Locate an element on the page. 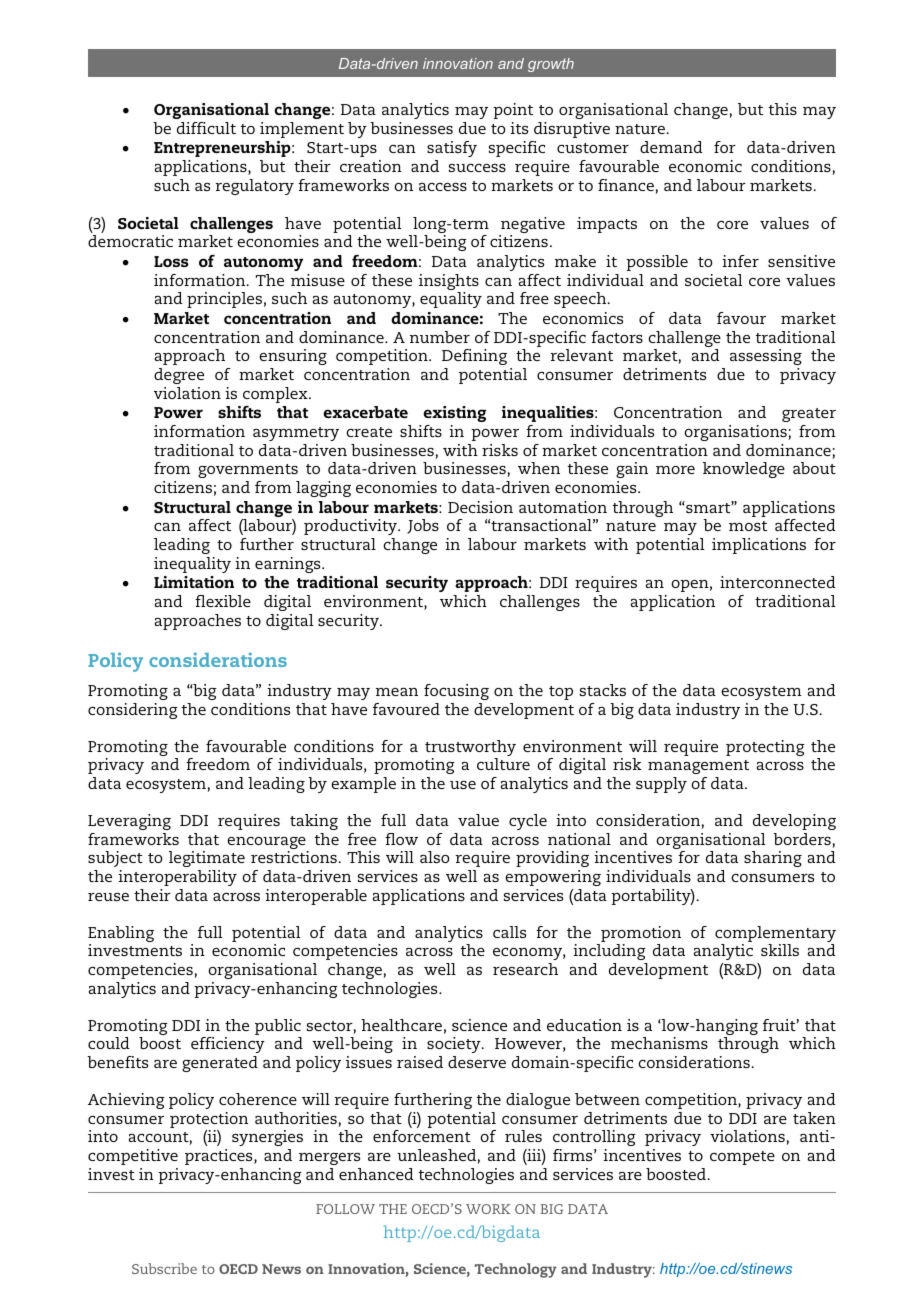 This image has width=924, height=1308. also is located at coordinates (435, 857).
